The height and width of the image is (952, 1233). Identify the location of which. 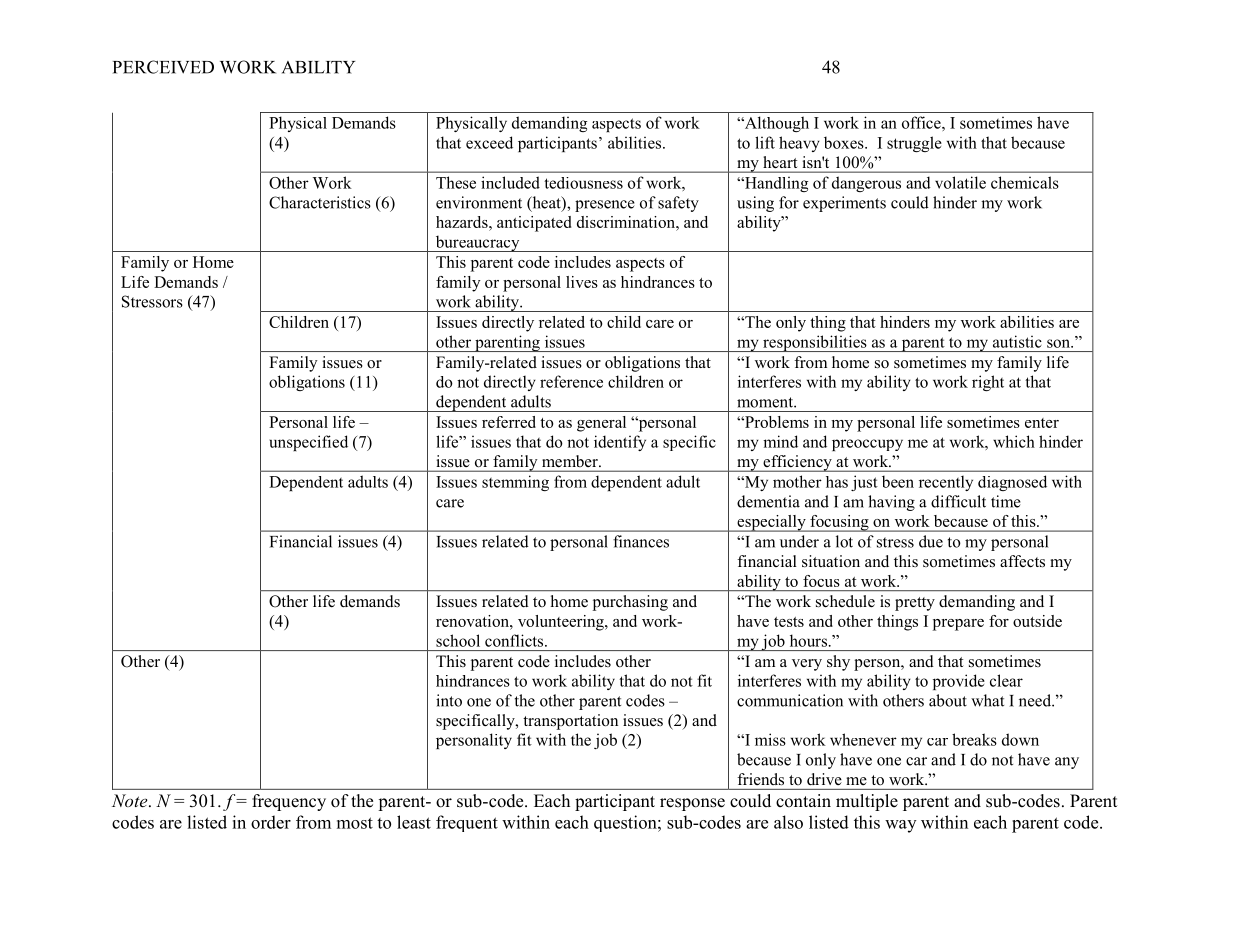
(1014, 441).
